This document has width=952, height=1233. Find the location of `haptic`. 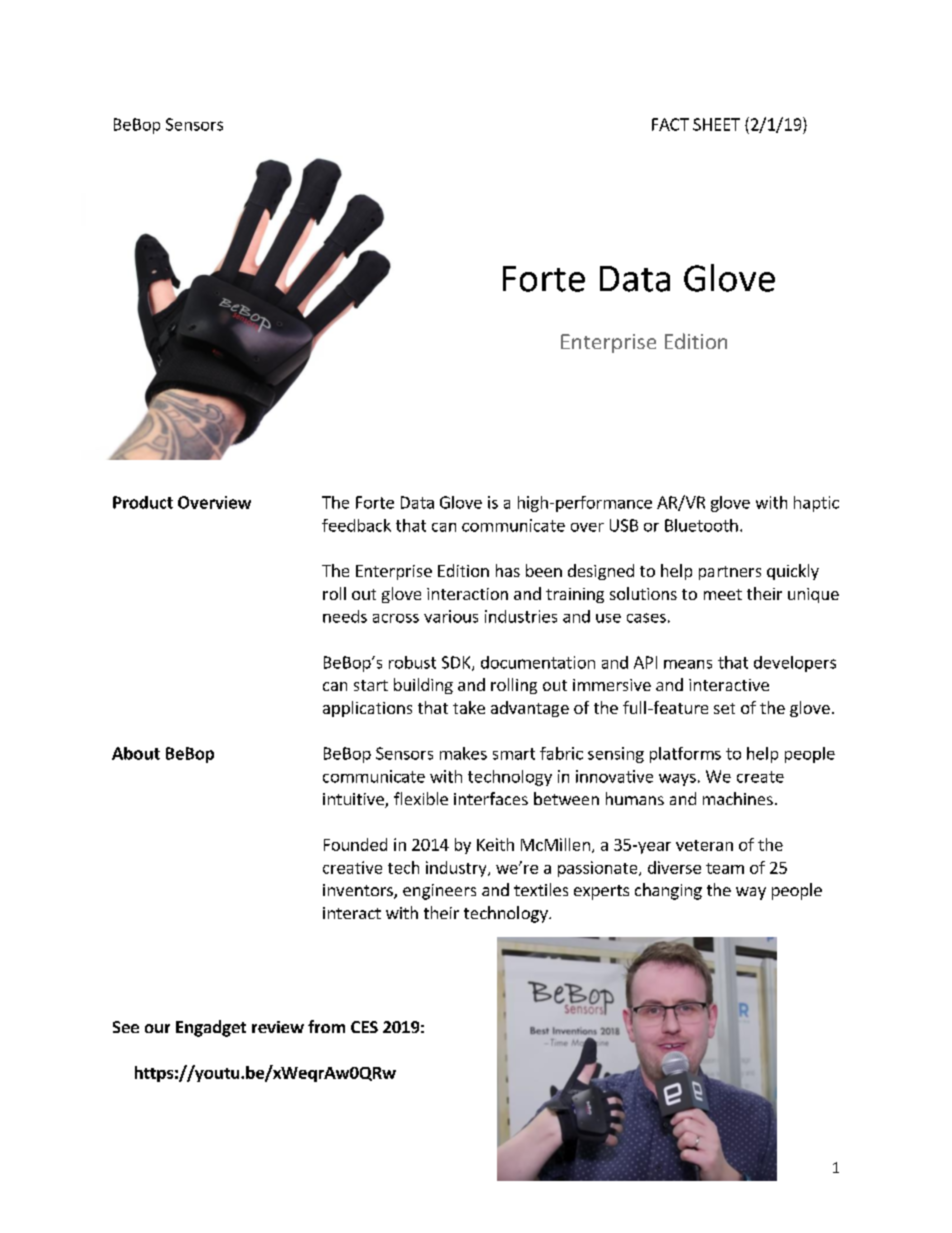

haptic is located at coordinates (816, 504).
